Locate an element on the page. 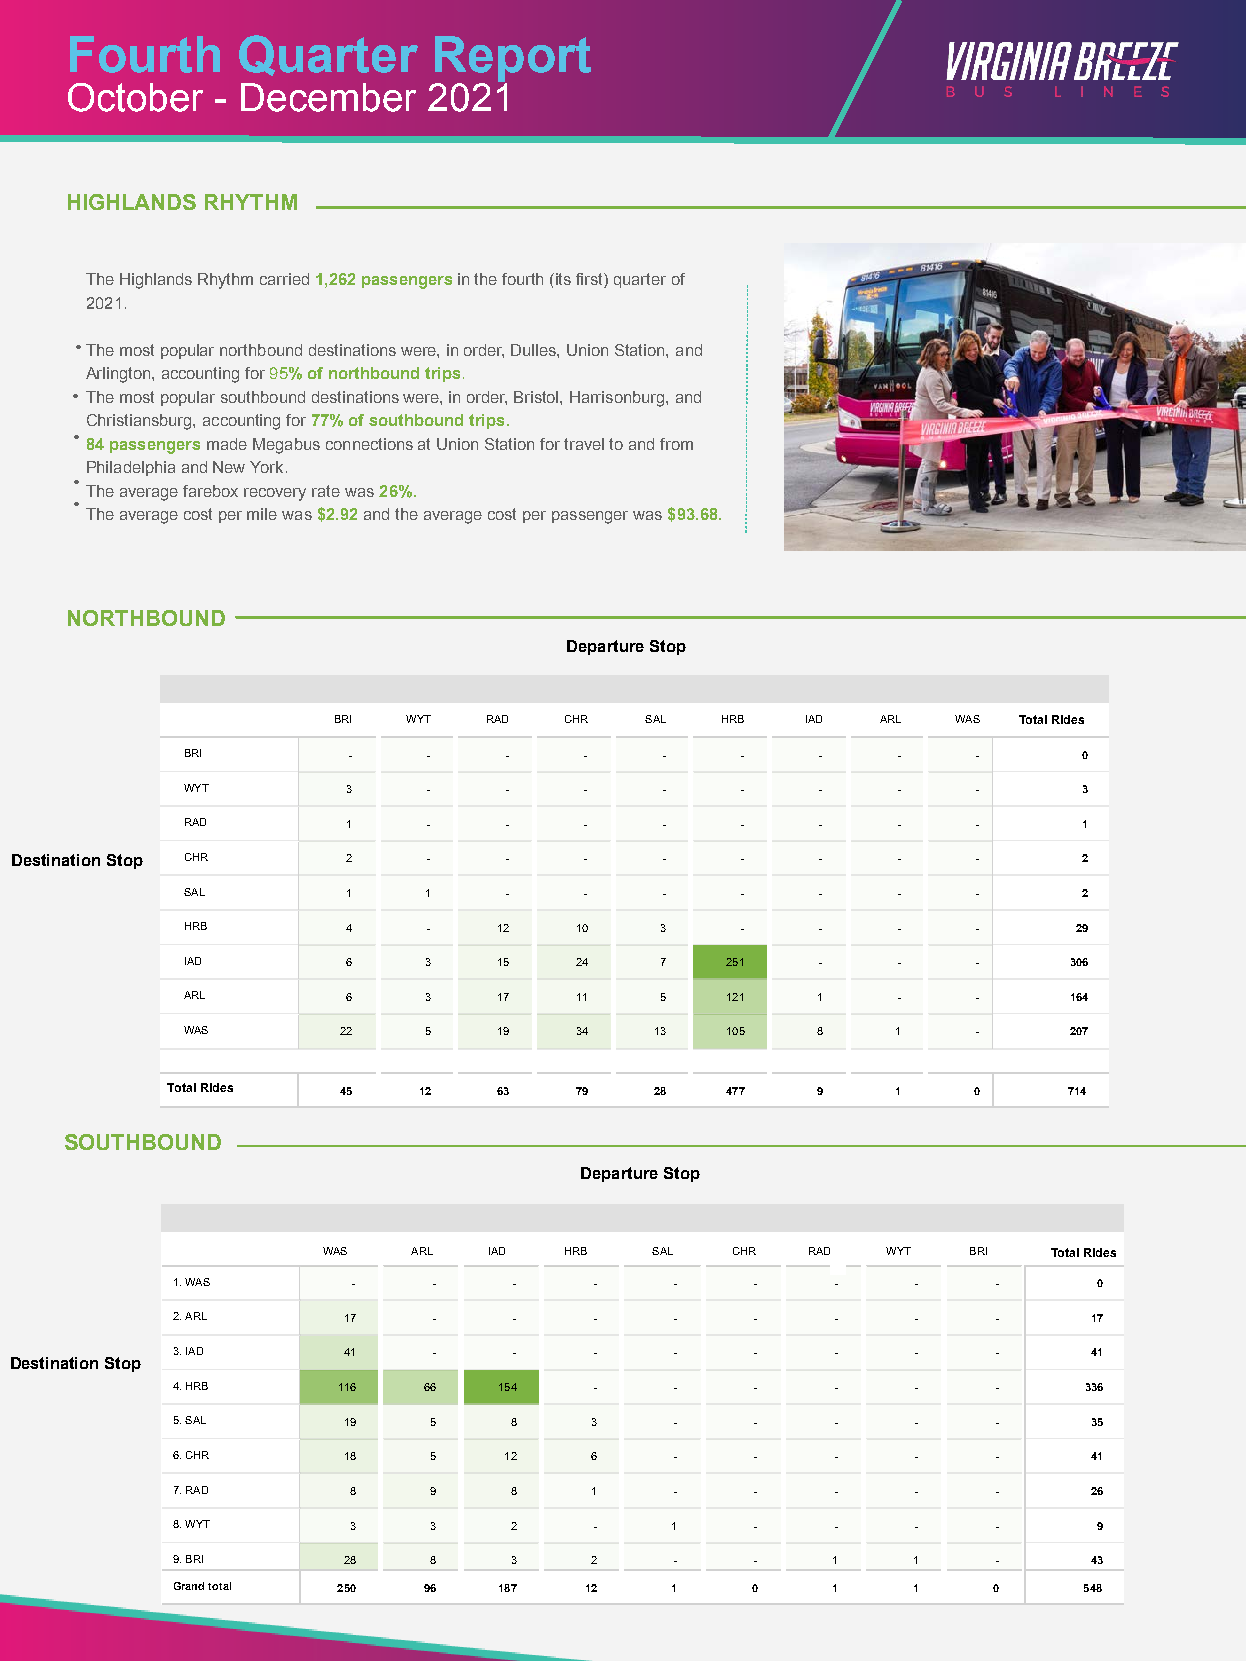  carried is located at coordinates (284, 279).
